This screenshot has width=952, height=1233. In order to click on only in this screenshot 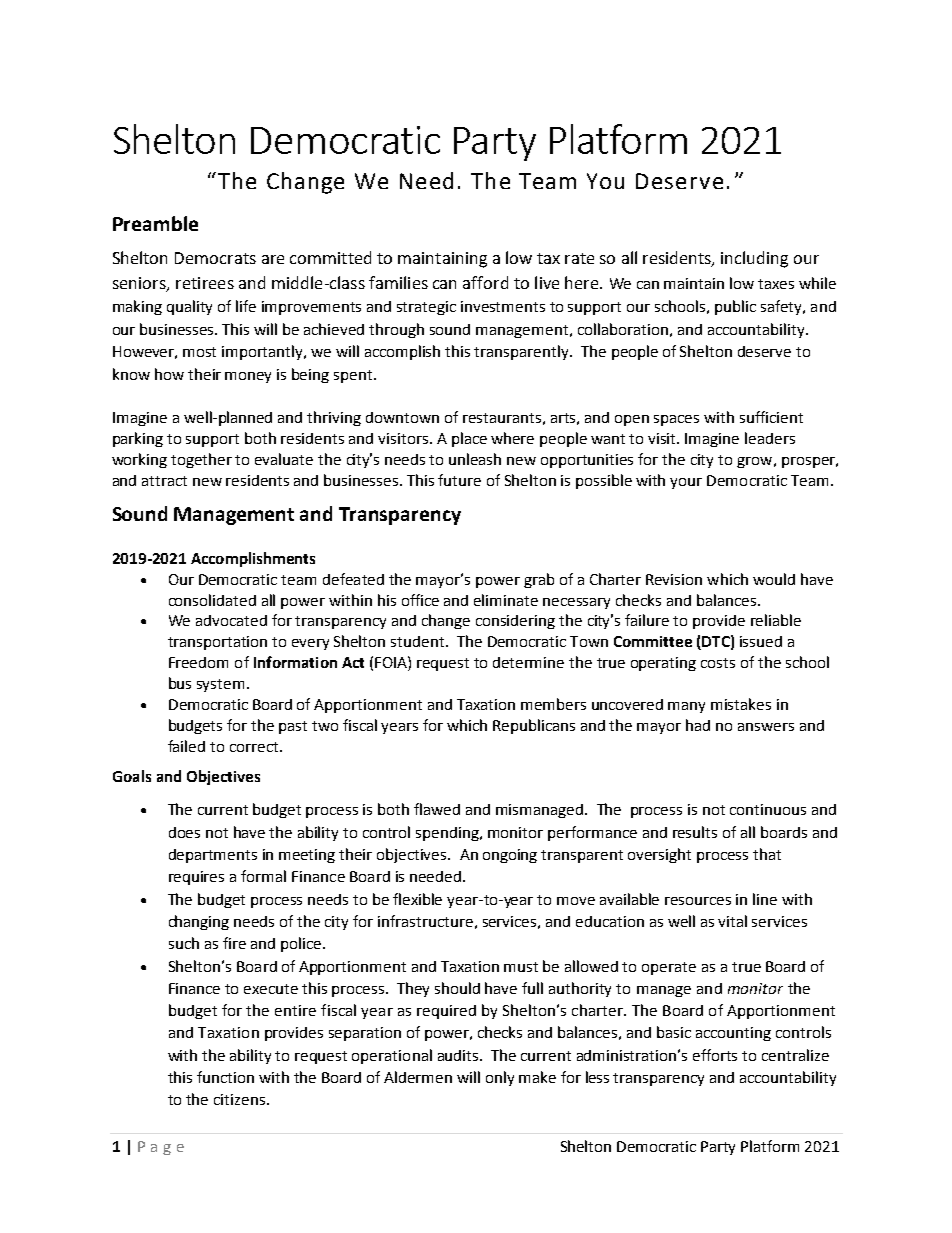, I will do `click(500, 1078)`.
